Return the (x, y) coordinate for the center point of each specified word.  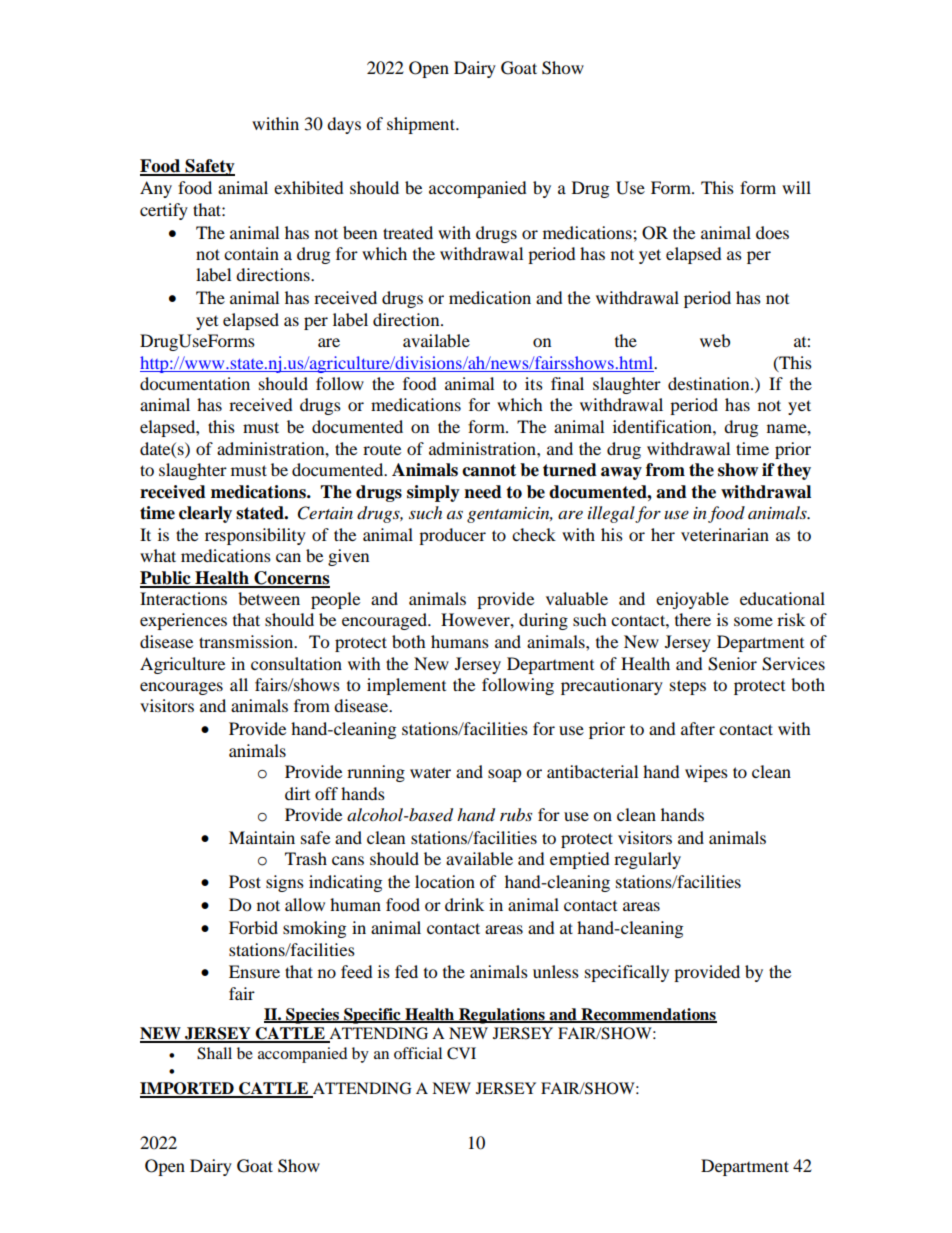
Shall (214, 1053)
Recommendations (648, 1015)
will (796, 187)
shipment (422, 125)
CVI (461, 1053)
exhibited (309, 187)
